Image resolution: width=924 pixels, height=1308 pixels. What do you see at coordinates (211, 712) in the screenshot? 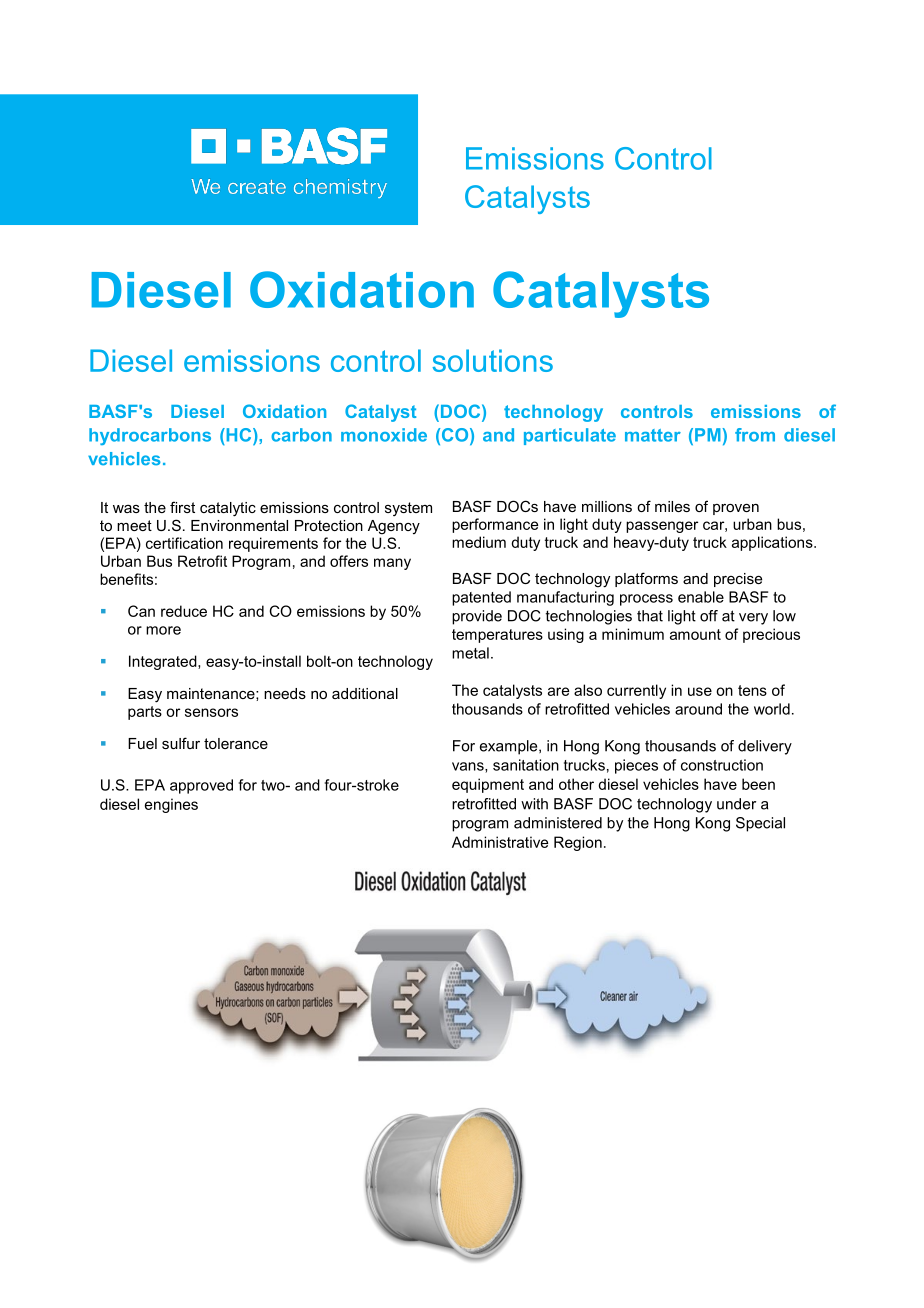
I see `sensors` at bounding box center [211, 712].
